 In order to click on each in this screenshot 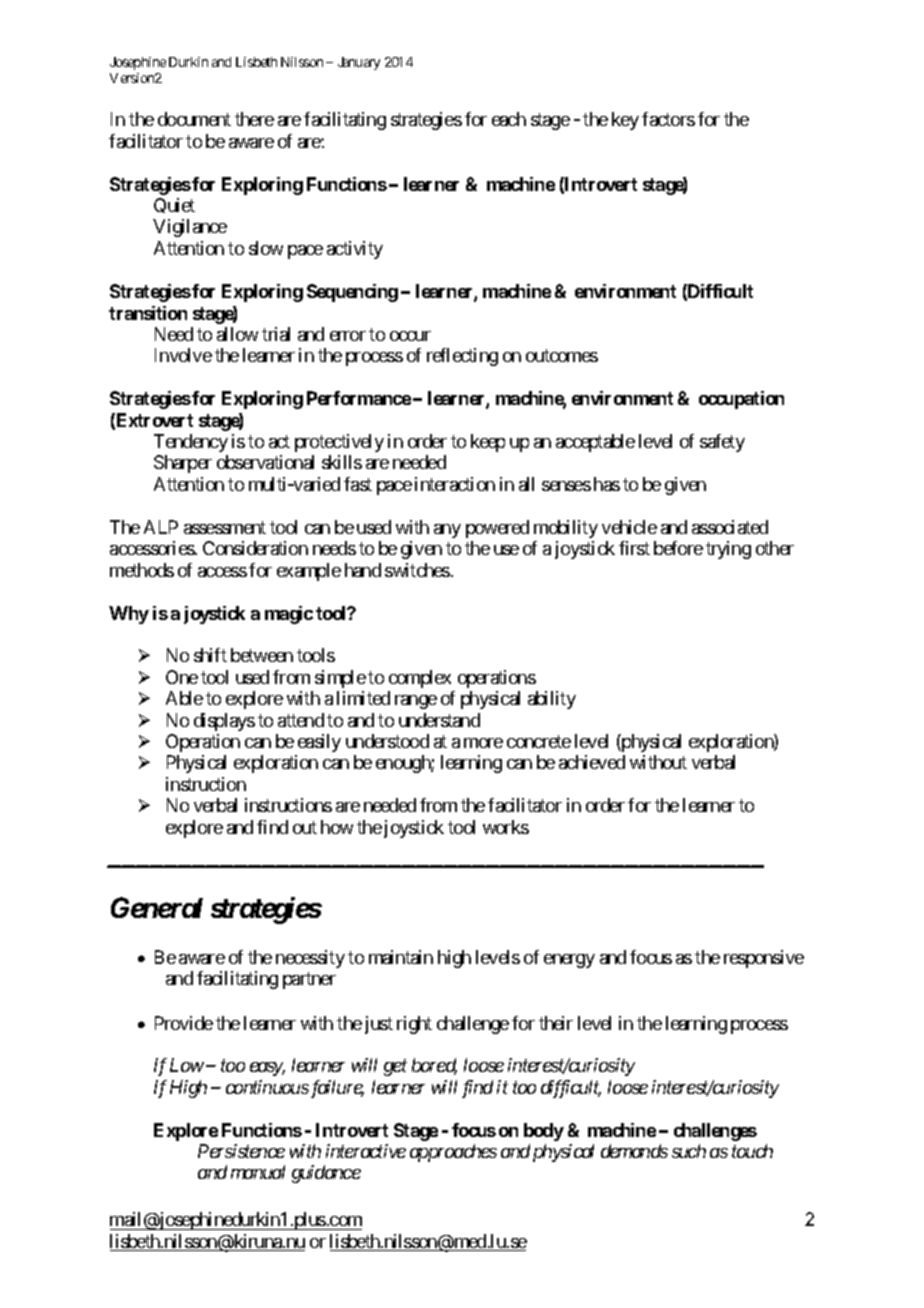, I will do `click(509, 119)`.
